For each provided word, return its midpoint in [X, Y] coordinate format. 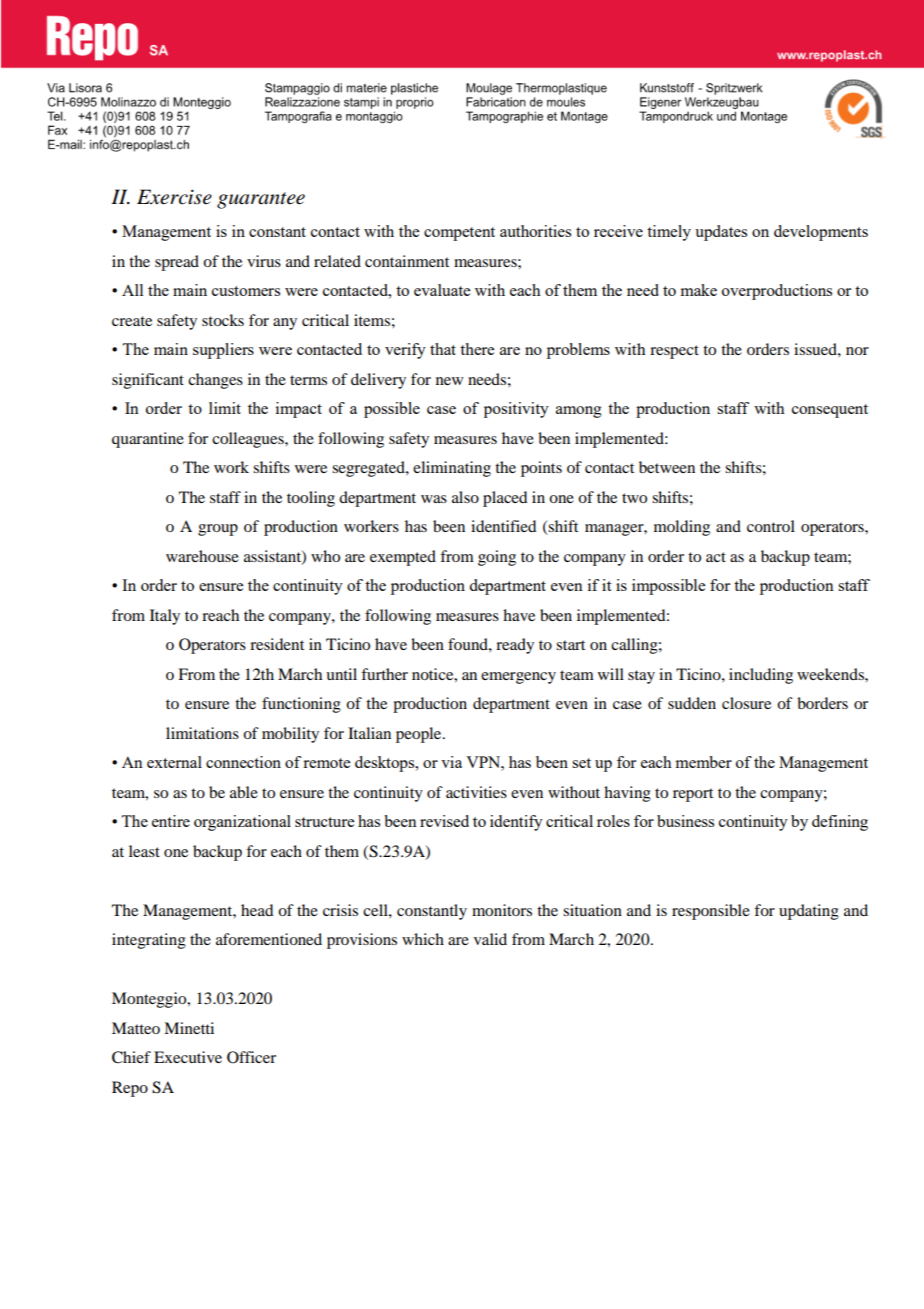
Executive [188, 1057]
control [771, 526]
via [451, 762]
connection [243, 762]
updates [721, 233]
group [218, 530]
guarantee [261, 200]
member [704, 762]
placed [505, 499]
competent [459, 234]
